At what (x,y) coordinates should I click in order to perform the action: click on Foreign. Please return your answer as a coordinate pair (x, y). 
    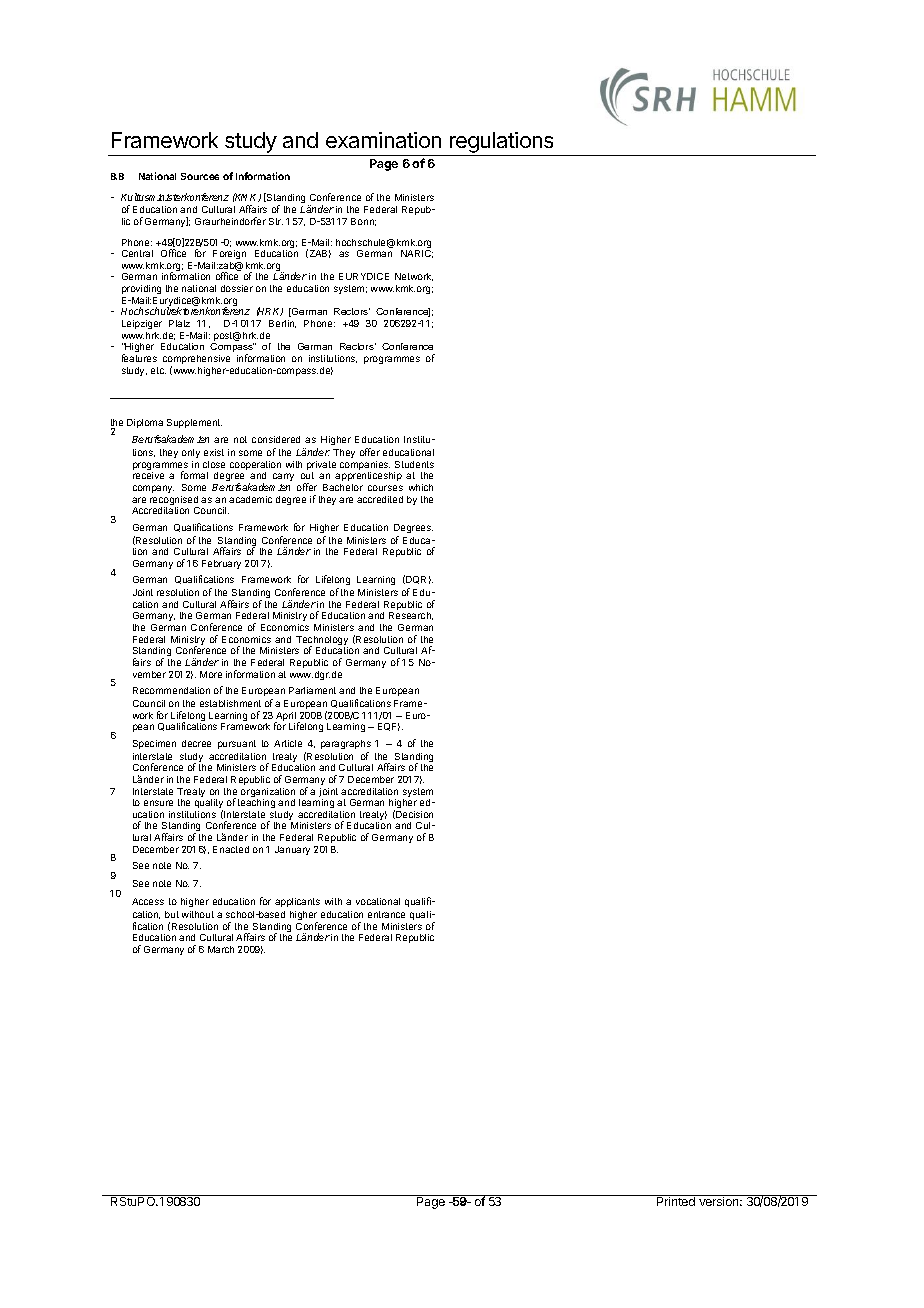
    Looking at the image, I should click on (229, 256).
